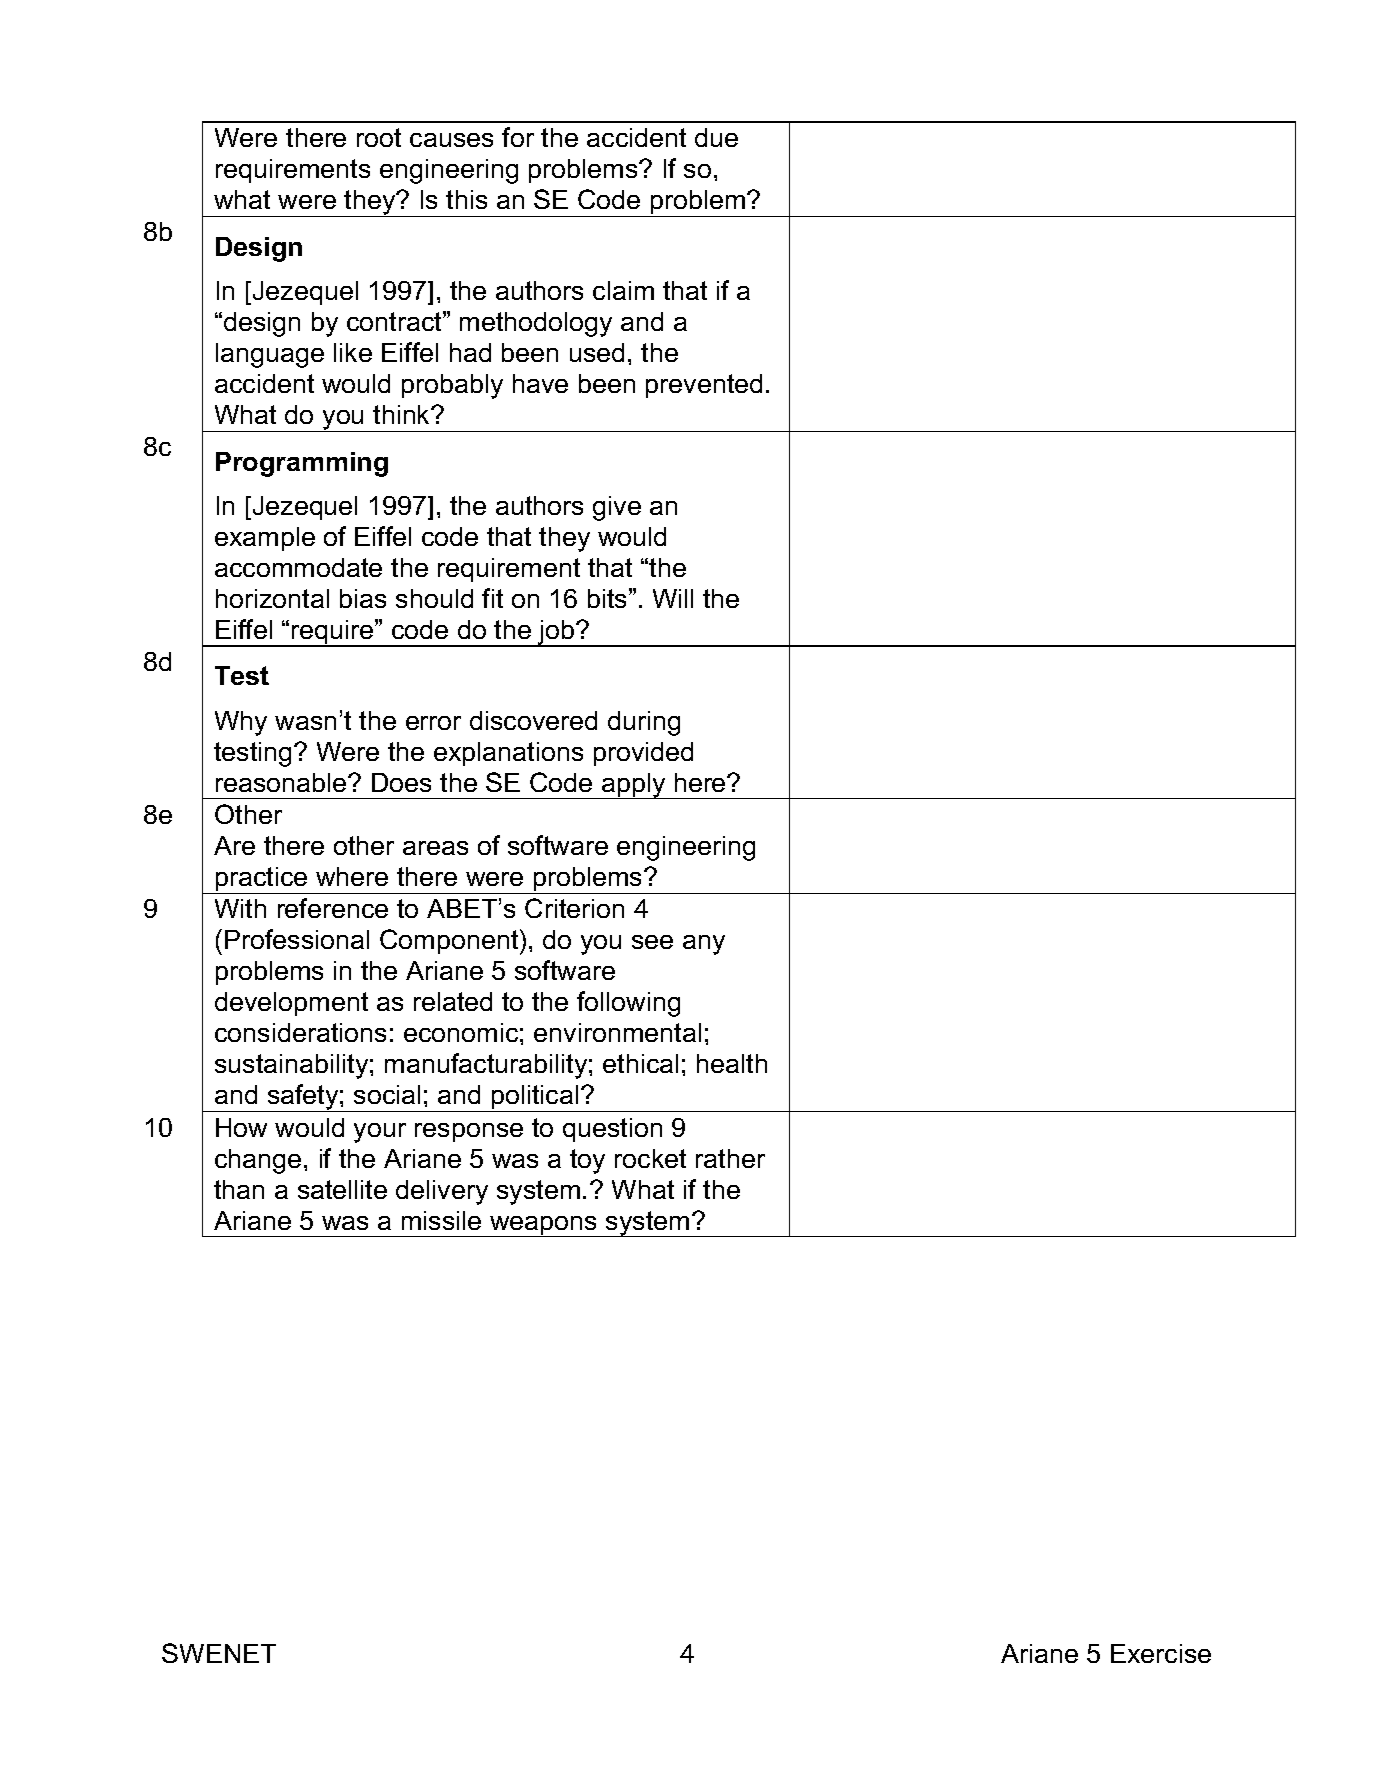  Describe the element at coordinates (333, 908) in the screenshot. I see `reference` at that location.
